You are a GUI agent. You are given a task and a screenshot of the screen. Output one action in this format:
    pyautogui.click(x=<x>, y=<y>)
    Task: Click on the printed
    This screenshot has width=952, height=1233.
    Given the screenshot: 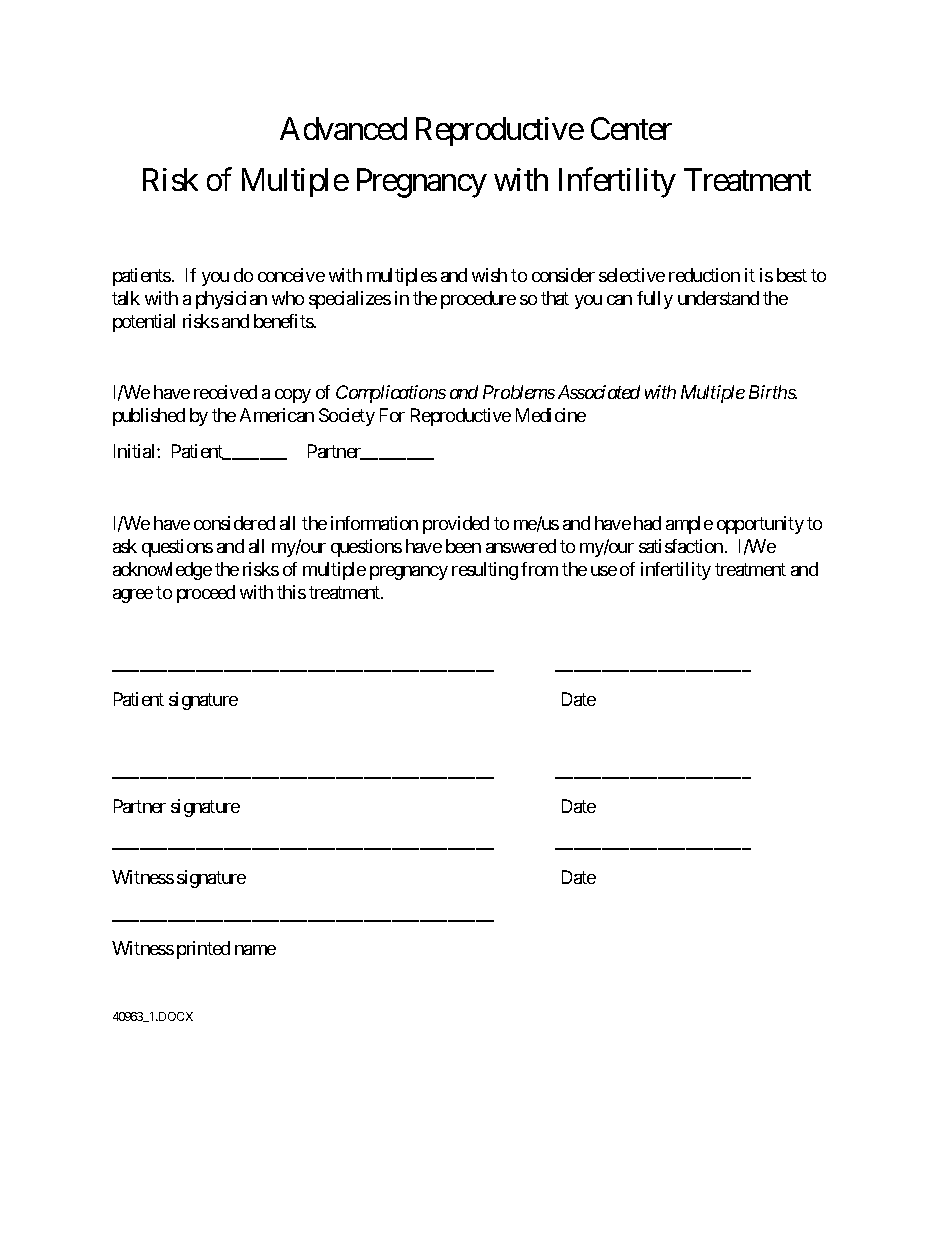 What is the action you would take?
    pyautogui.click(x=203, y=950)
